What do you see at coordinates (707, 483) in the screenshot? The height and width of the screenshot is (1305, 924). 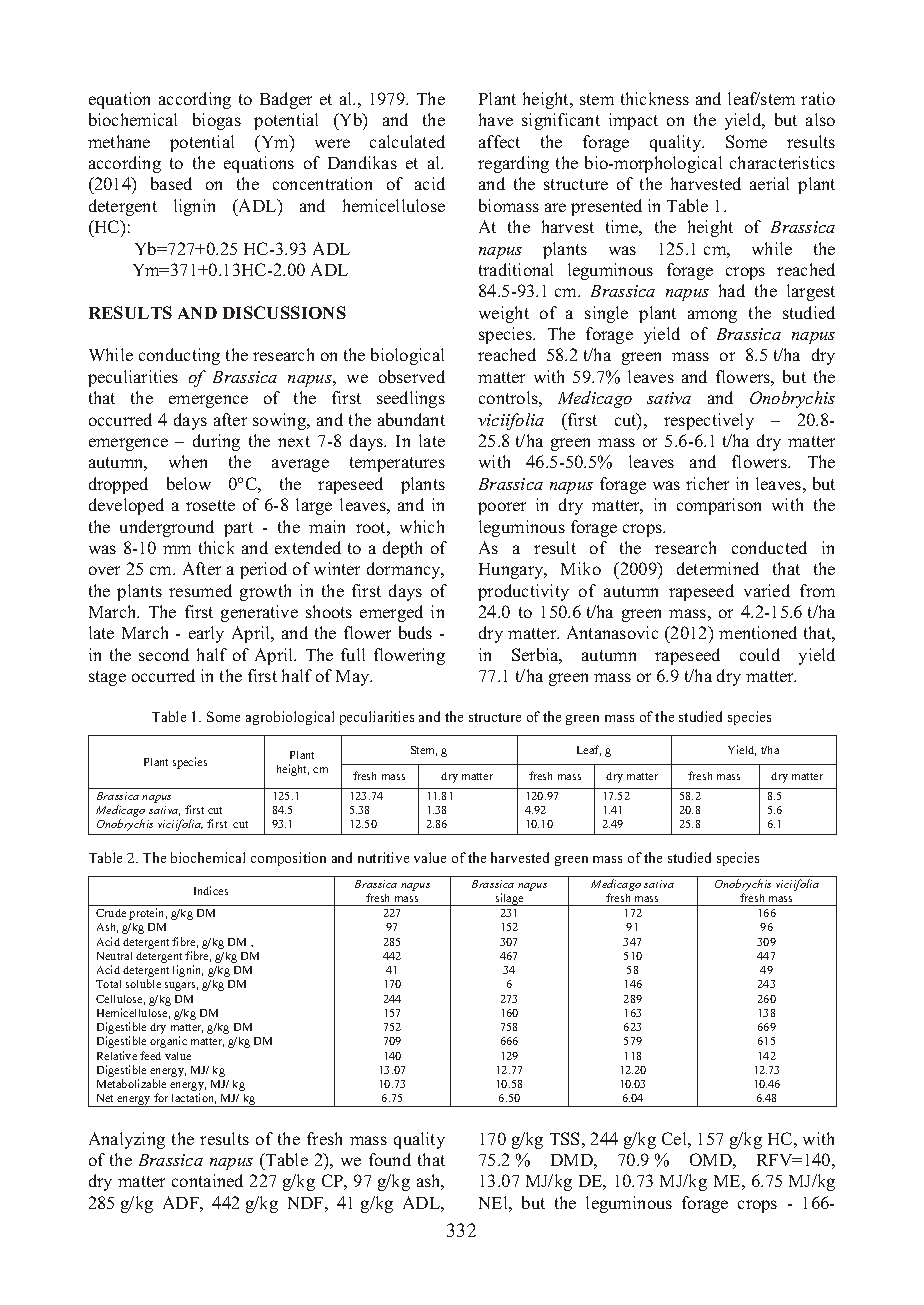 I see `richer` at bounding box center [707, 483].
